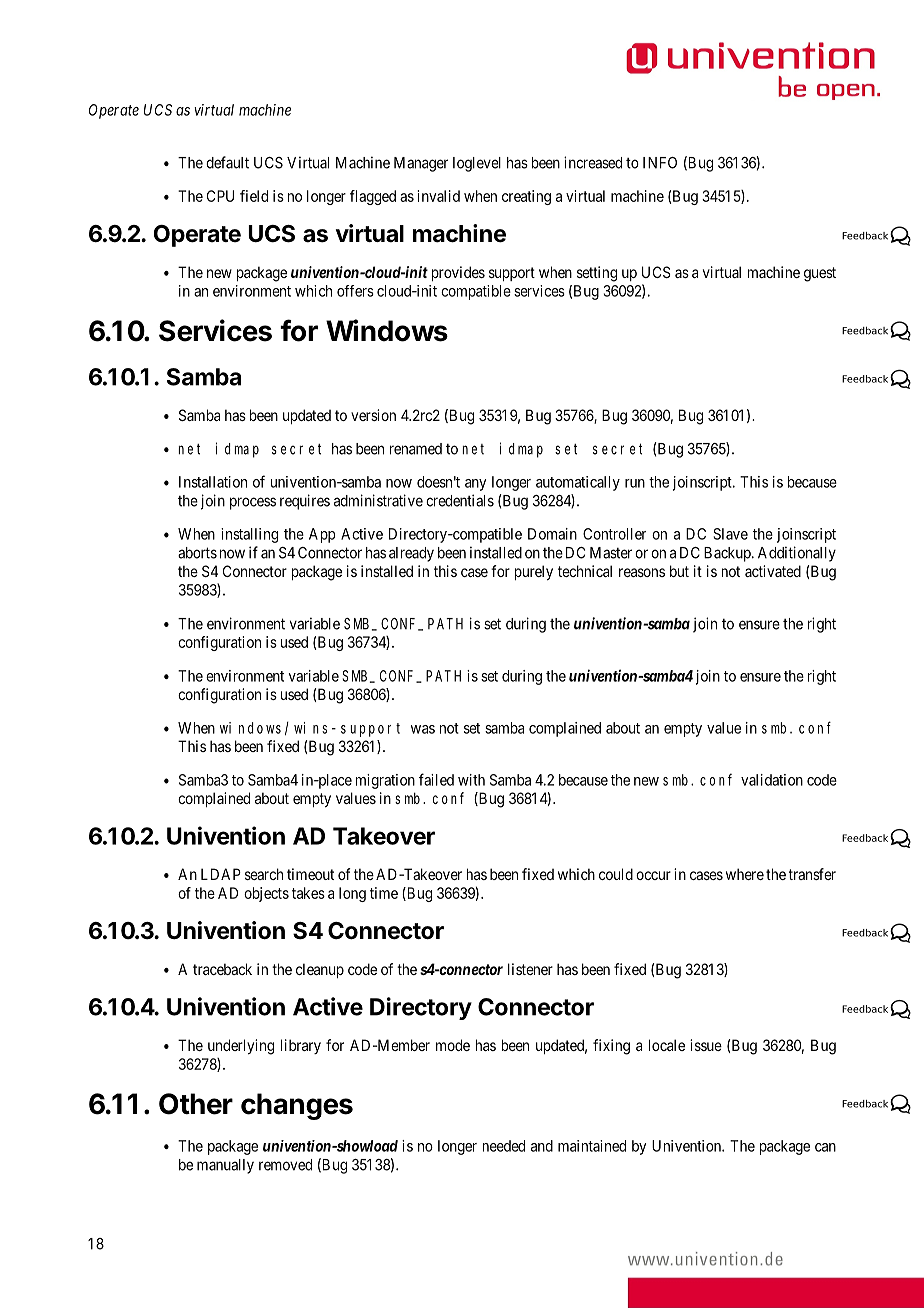 The image size is (924, 1308). I want to click on needed, so click(504, 1146).
